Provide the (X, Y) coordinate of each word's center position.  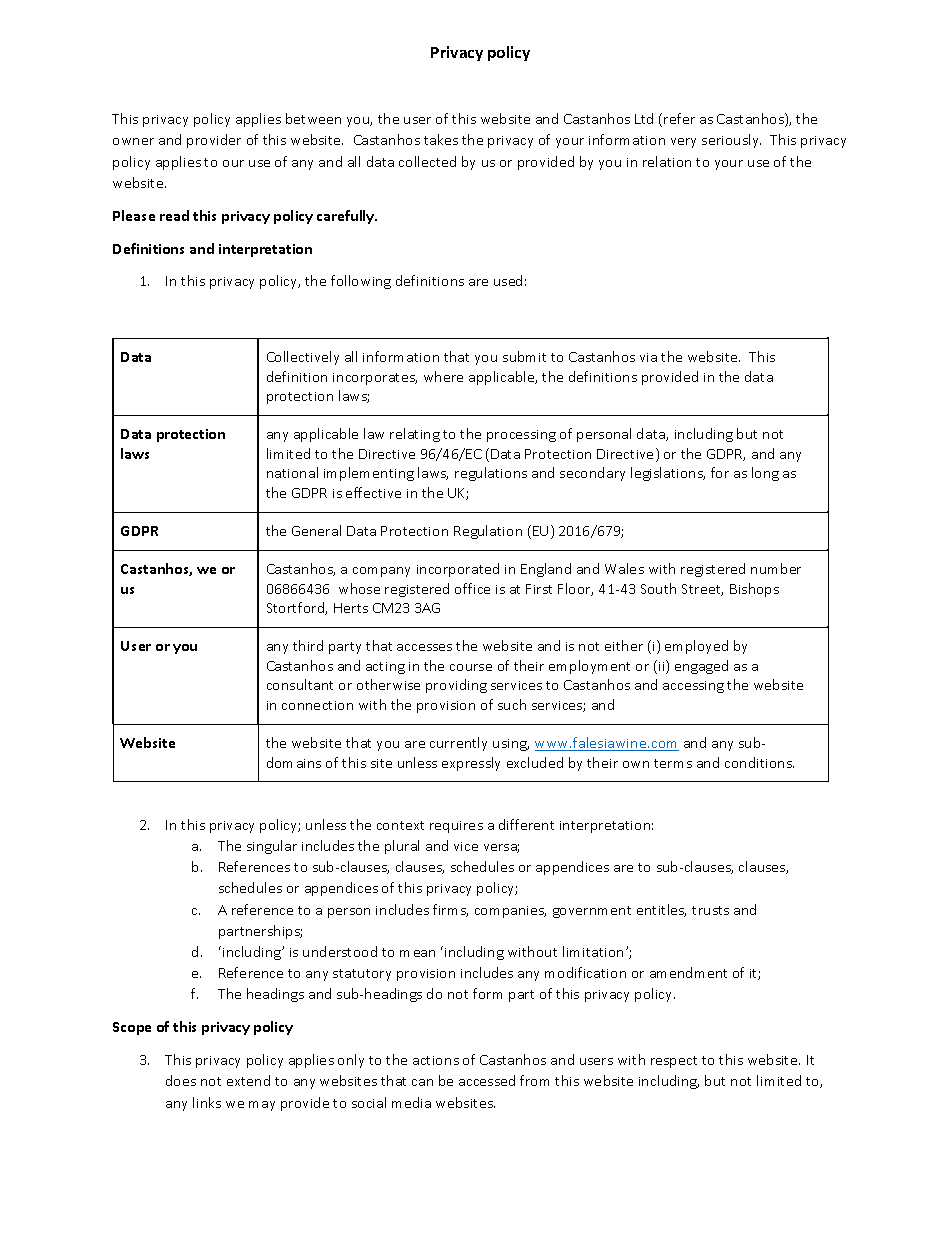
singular (272, 847)
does (181, 1080)
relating (415, 435)
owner (133, 141)
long (765, 474)
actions (436, 1060)
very (683, 143)
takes (441, 139)
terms (673, 763)
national (292, 472)
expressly (471, 764)
